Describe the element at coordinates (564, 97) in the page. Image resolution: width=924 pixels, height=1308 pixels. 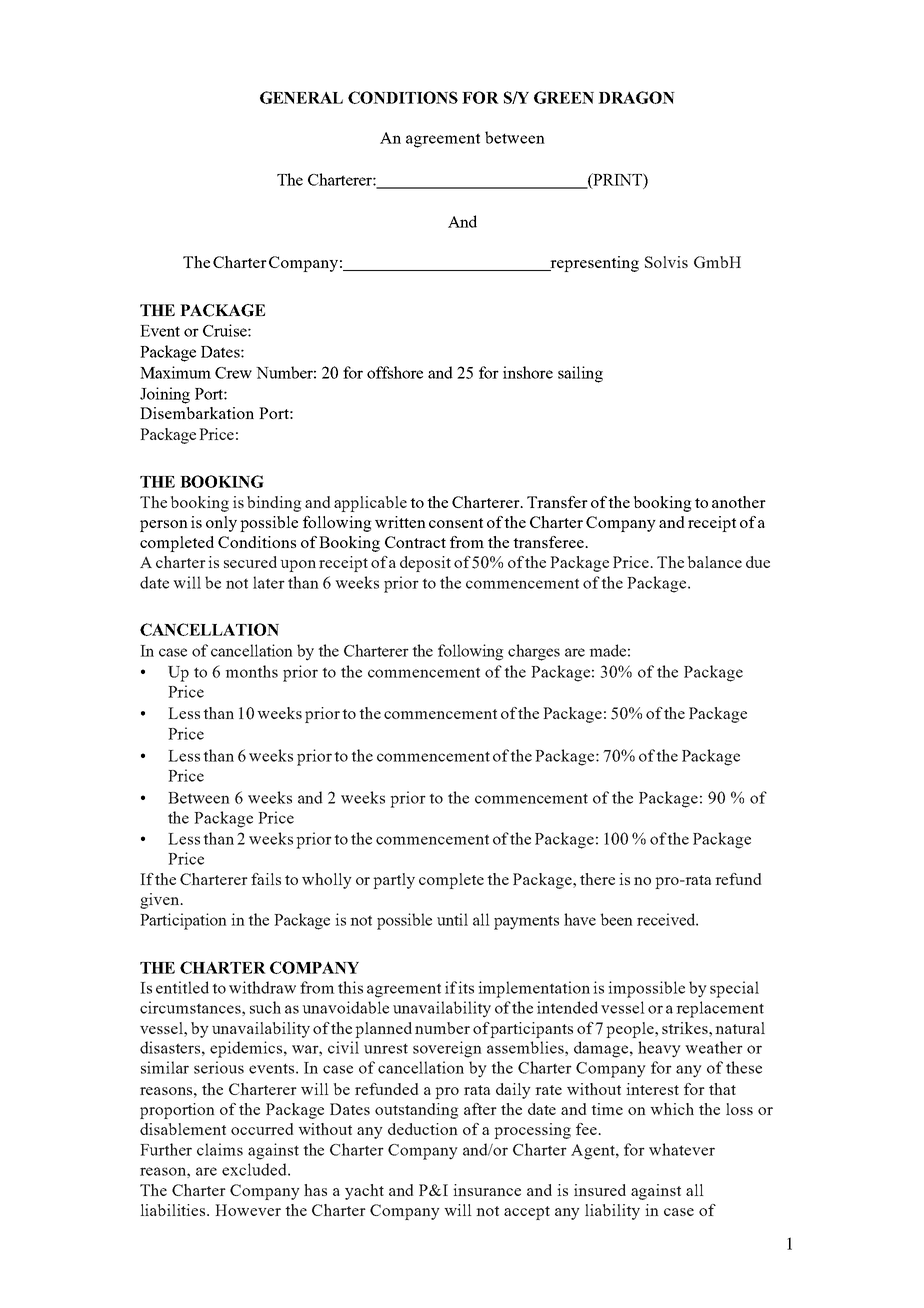
I see `GREEN` at that location.
